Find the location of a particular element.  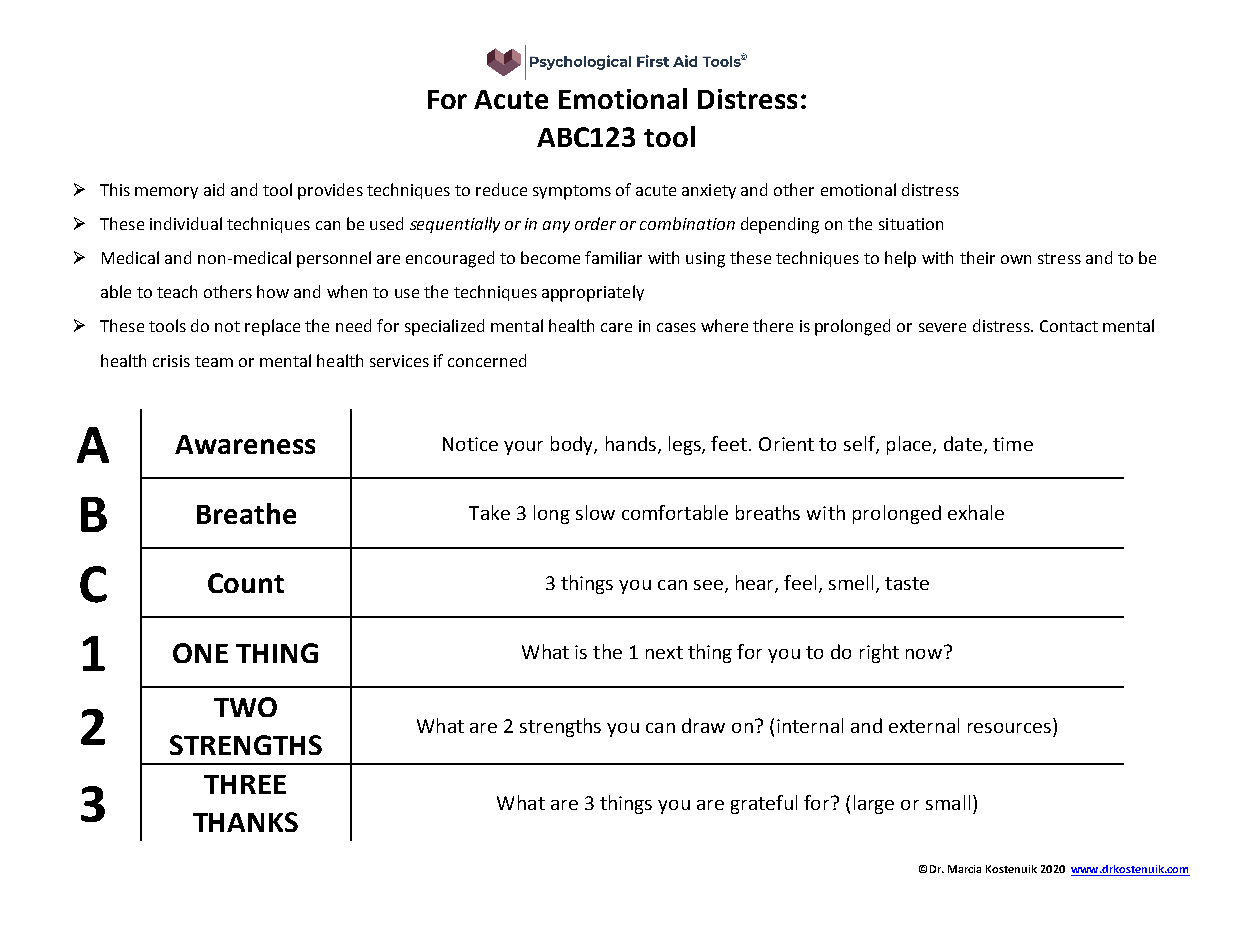

grateful is located at coordinates (764, 804).
